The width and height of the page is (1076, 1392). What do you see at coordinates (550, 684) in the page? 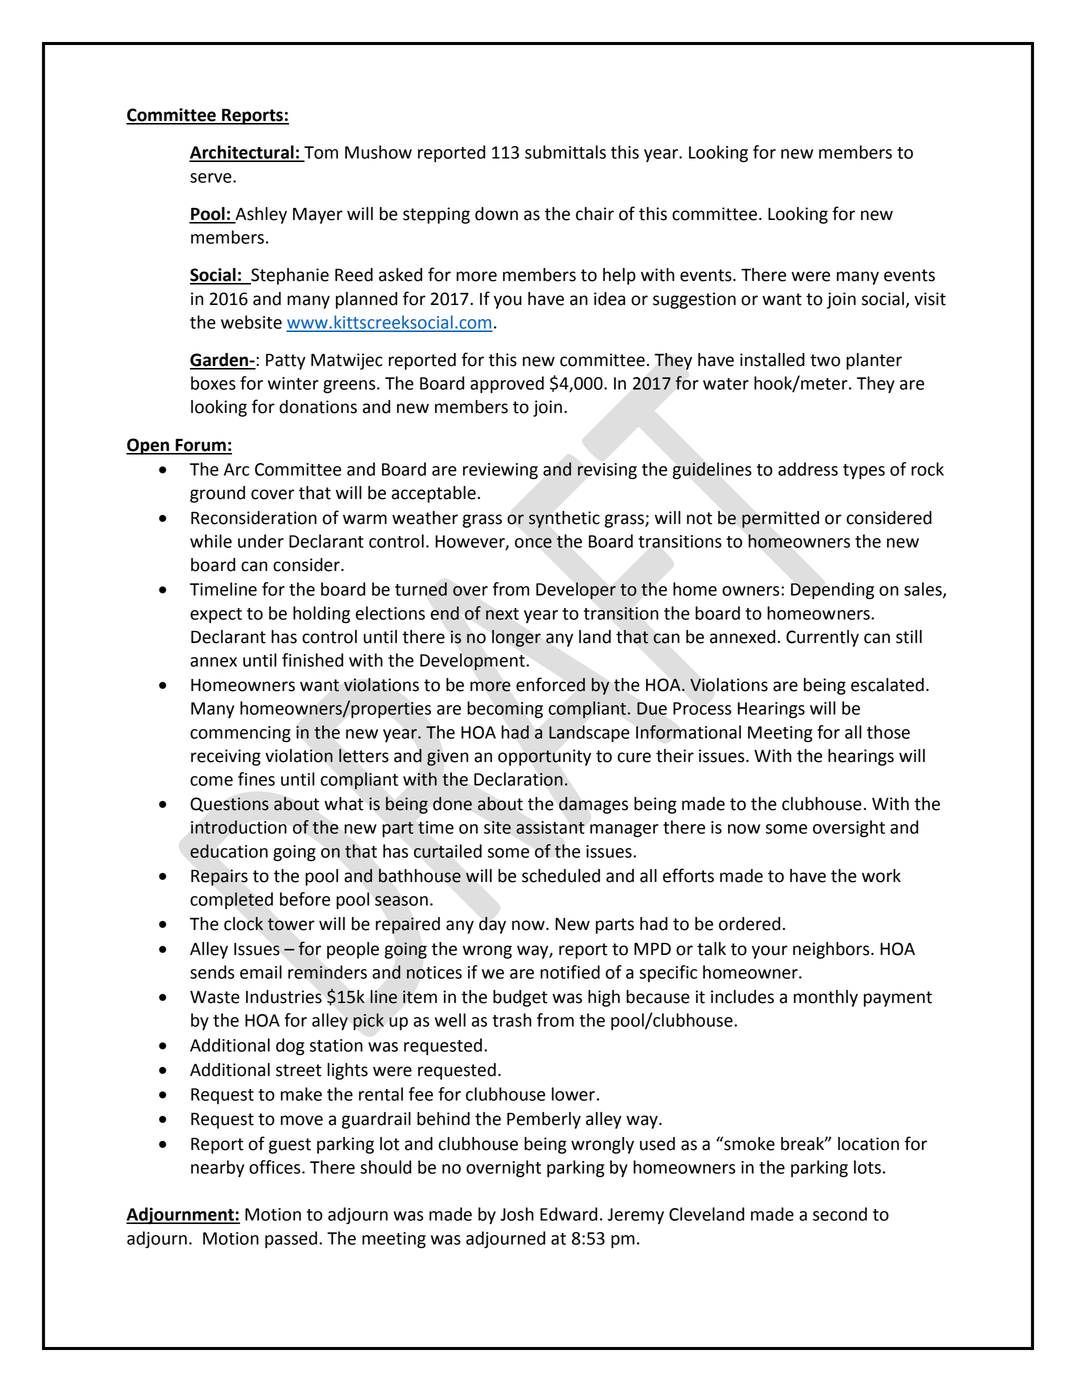
I see `enforced` at bounding box center [550, 684].
